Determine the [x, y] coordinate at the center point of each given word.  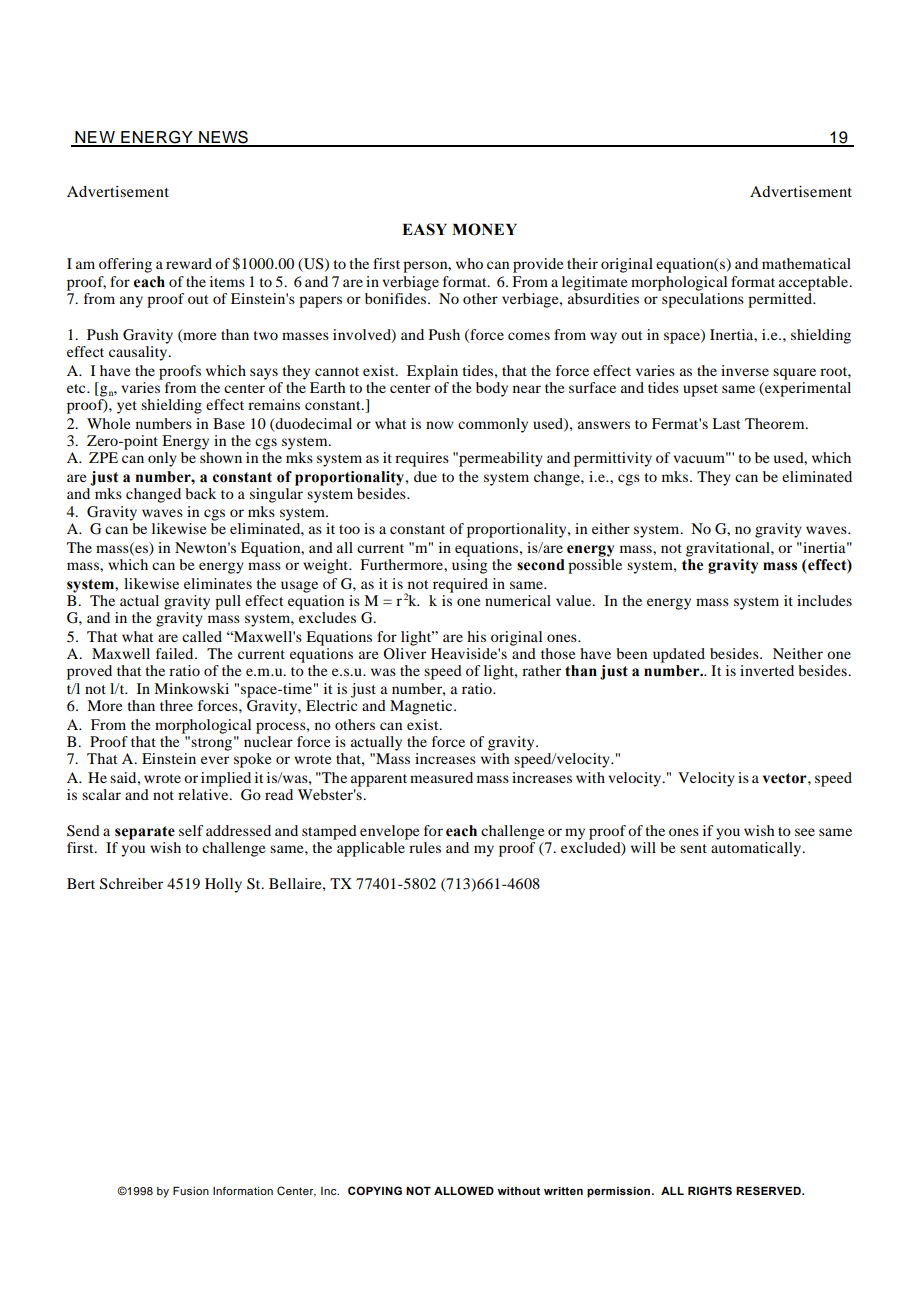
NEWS [223, 138]
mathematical [806, 263]
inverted [767, 670]
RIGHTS [710, 1190]
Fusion [191, 1190]
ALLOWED [464, 1190]
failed [176, 653]
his [476, 636]
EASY [424, 229]
